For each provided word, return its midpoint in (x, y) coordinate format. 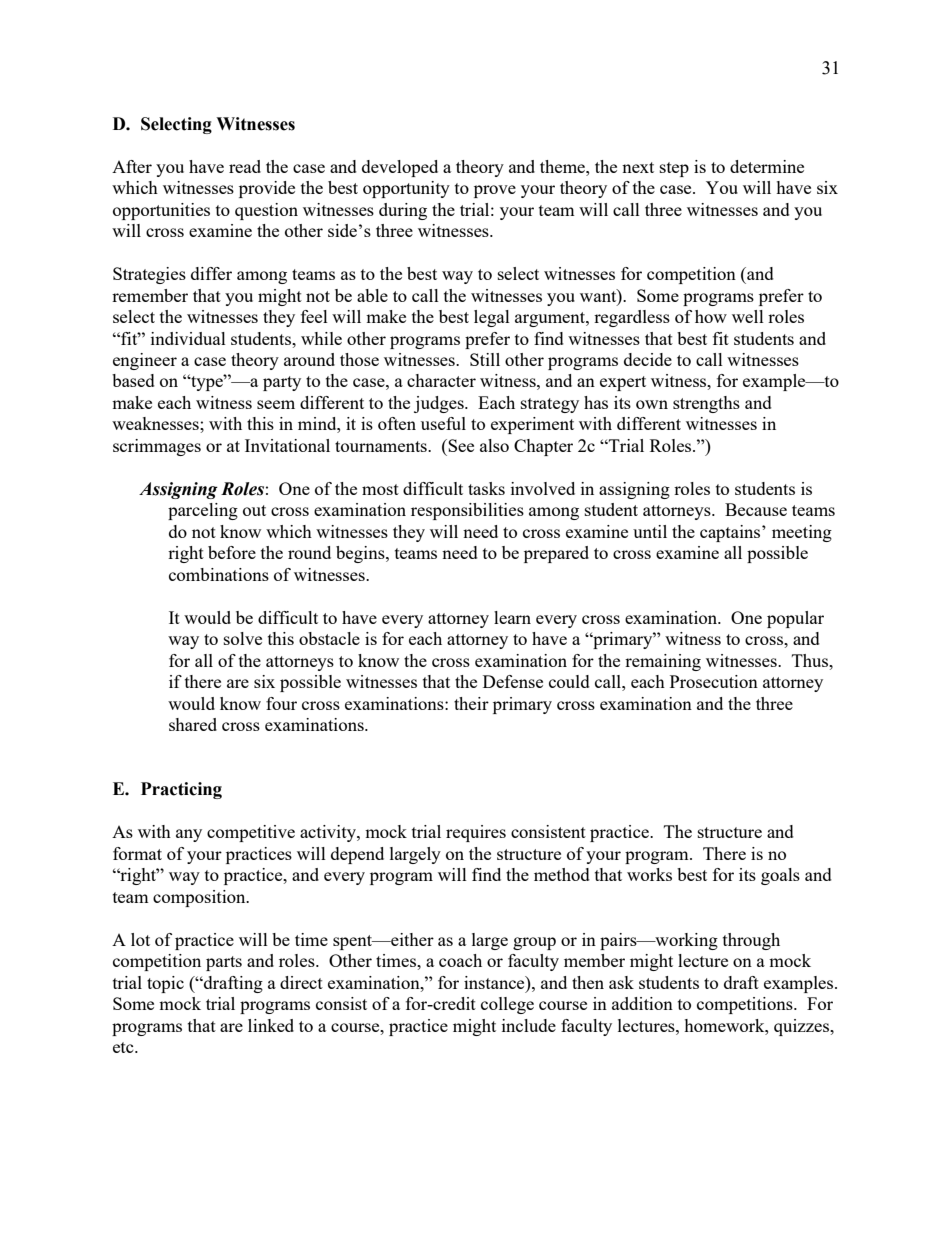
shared (193, 724)
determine (767, 166)
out (254, 510)
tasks (486, 488)
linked (271, 1025)
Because (756, 509)
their (471, 703)
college (507, 1005)
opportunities (161, 211)
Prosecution (714, 681)
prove (495, 191)
